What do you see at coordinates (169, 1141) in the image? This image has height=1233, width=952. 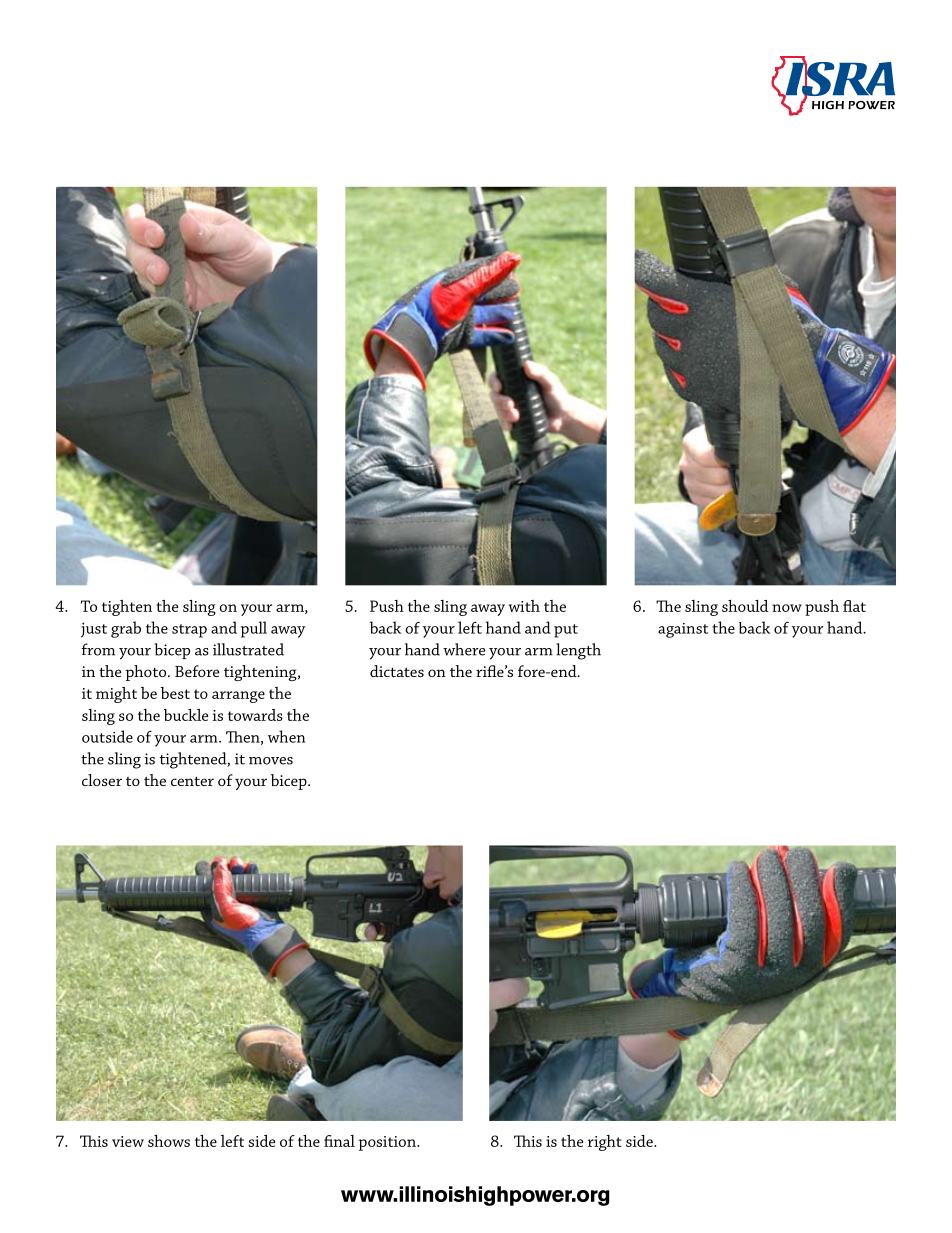 I see `shows` at bounding box center [169, 1141].
